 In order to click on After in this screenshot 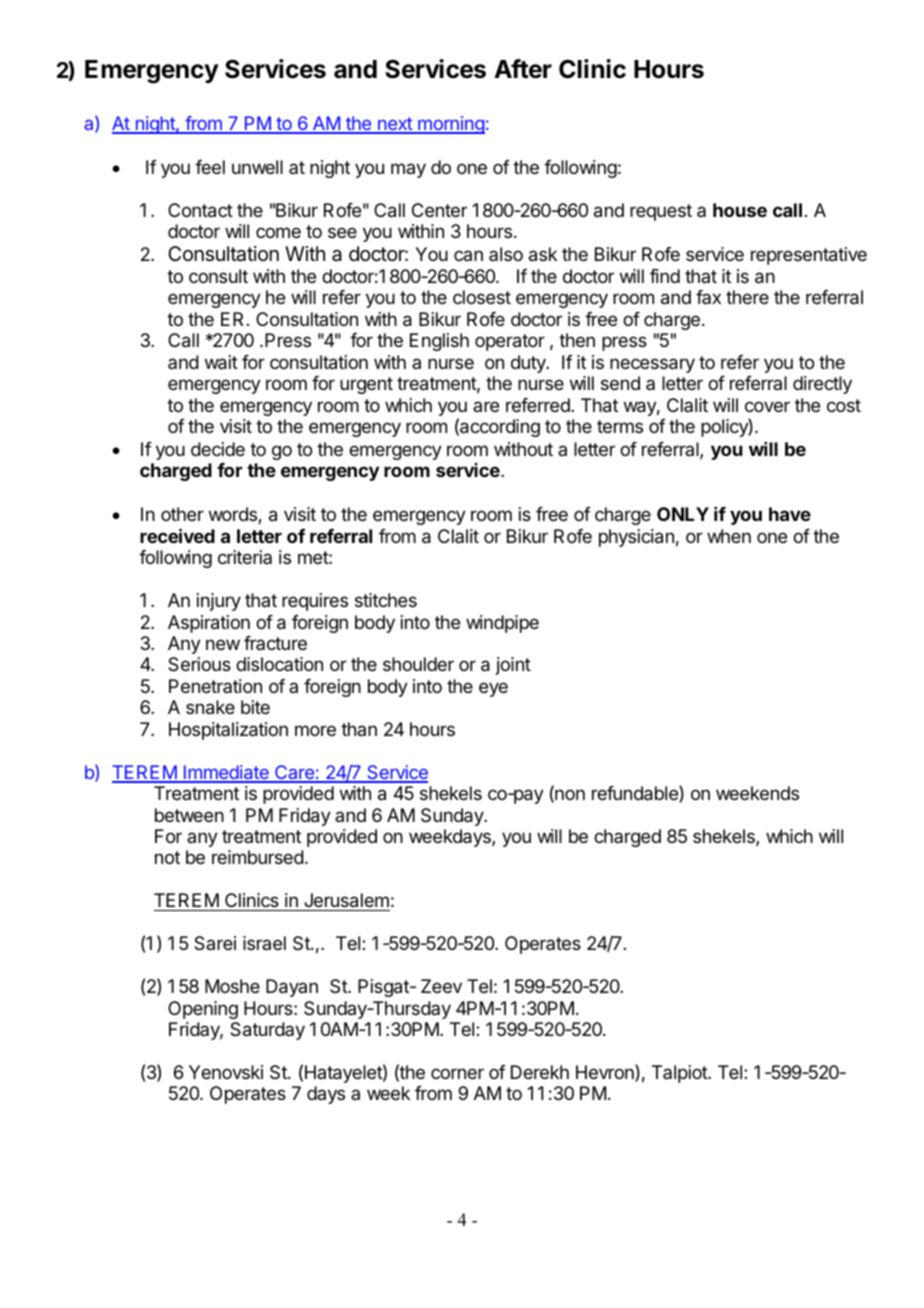, I will do `click(523, 69)`.
